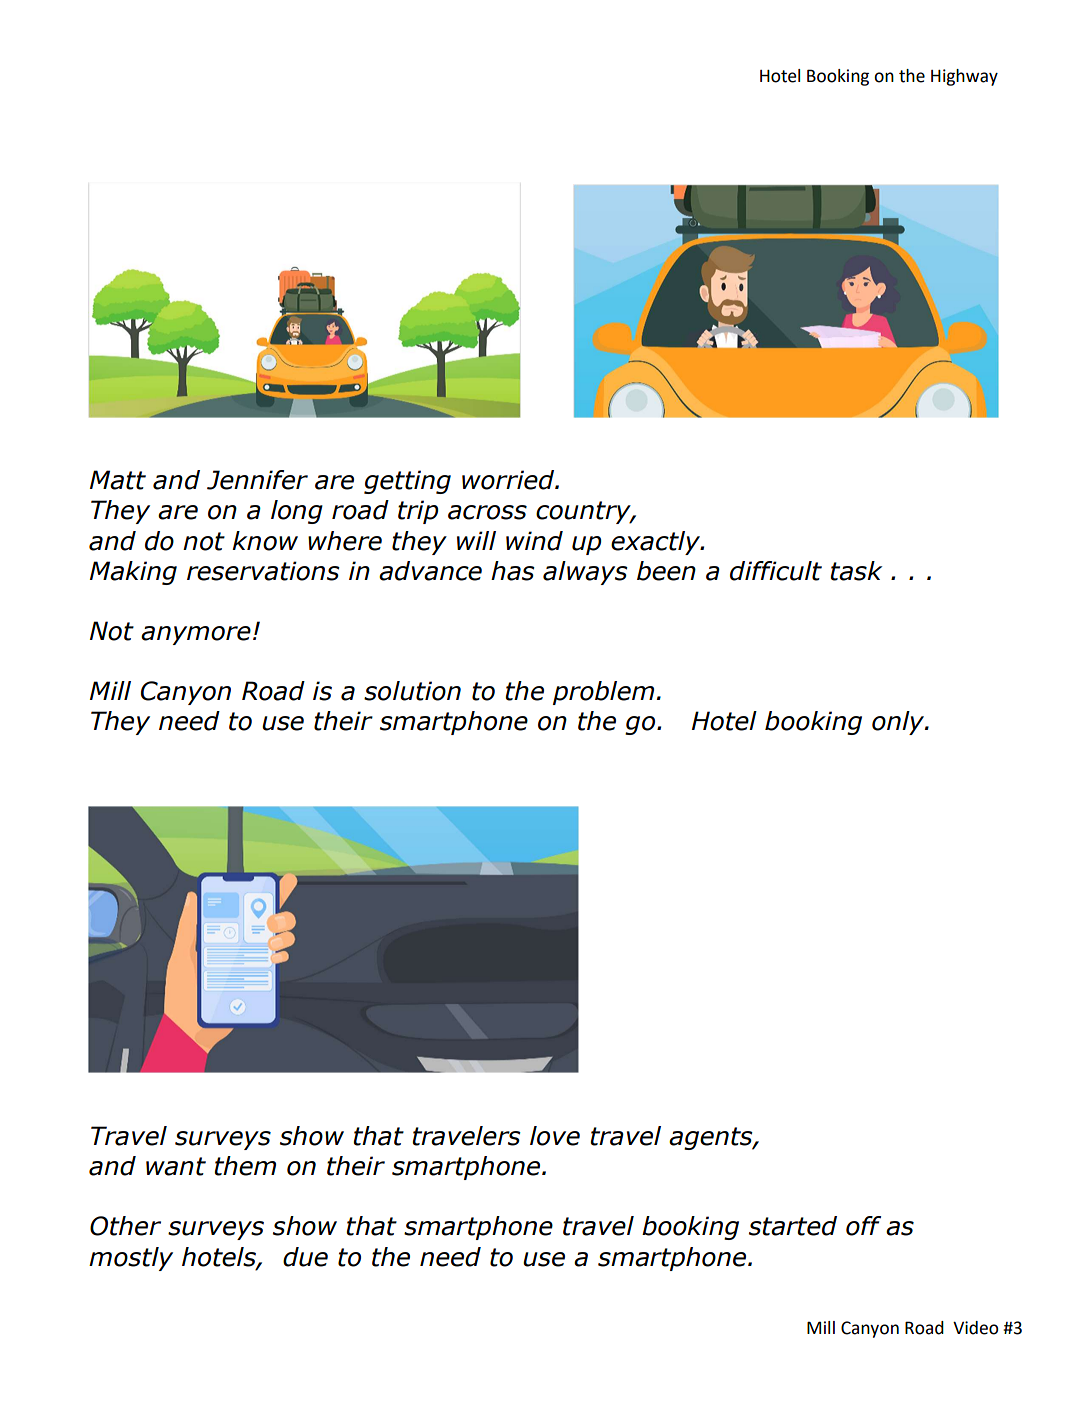 The image size is (1084, 1403). I want to click on task, so click(856, 571).
